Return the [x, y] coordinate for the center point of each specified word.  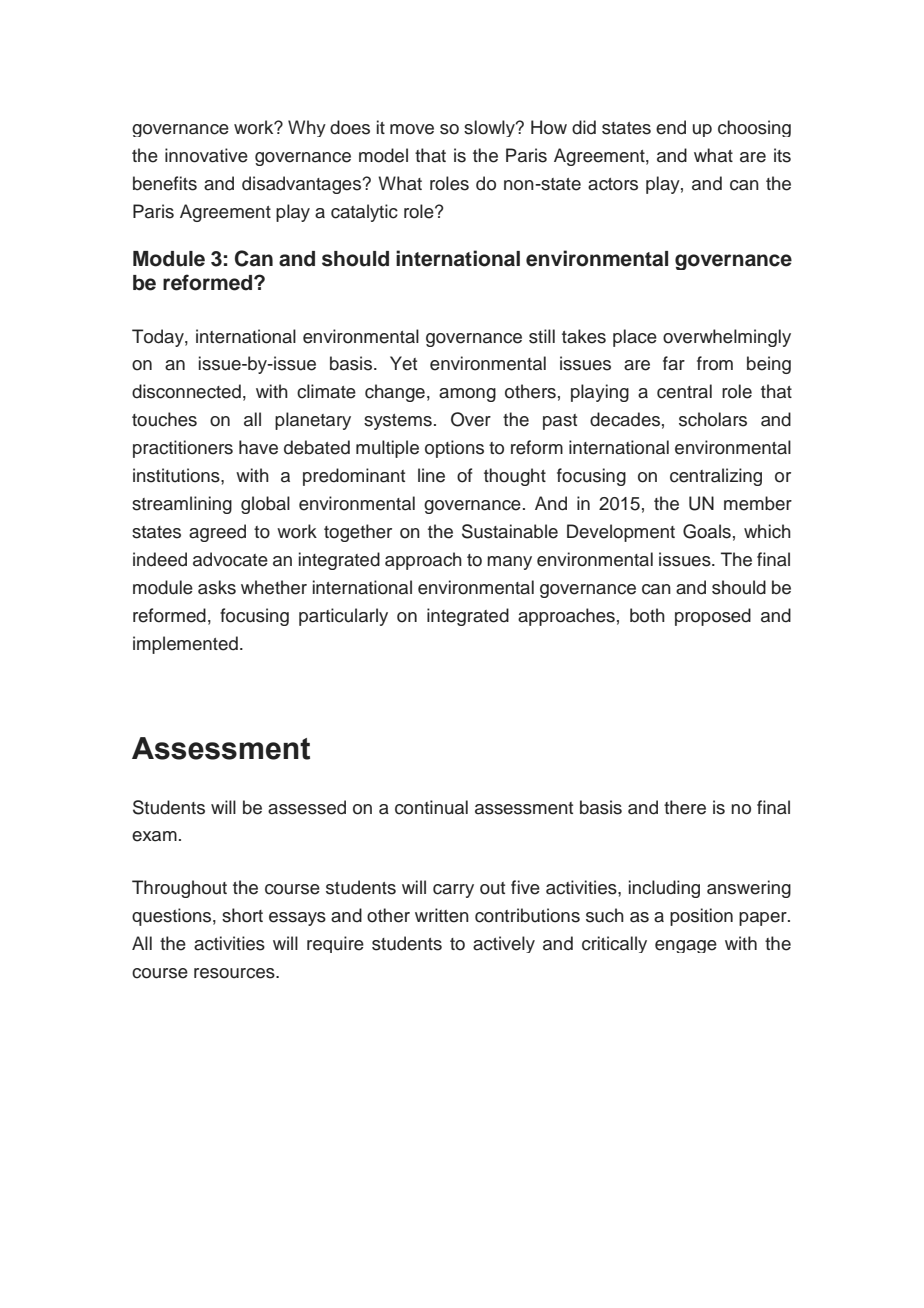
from [715, 363]
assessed [307, 807]
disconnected [186, 391]
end [671, 127]
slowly [490, 128]
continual [431, 807]
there [685, 807]
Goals [707, 531]
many [509, 563]
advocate [230, 559]
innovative [206, 155]
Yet [403, 363]
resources [235, 973]
